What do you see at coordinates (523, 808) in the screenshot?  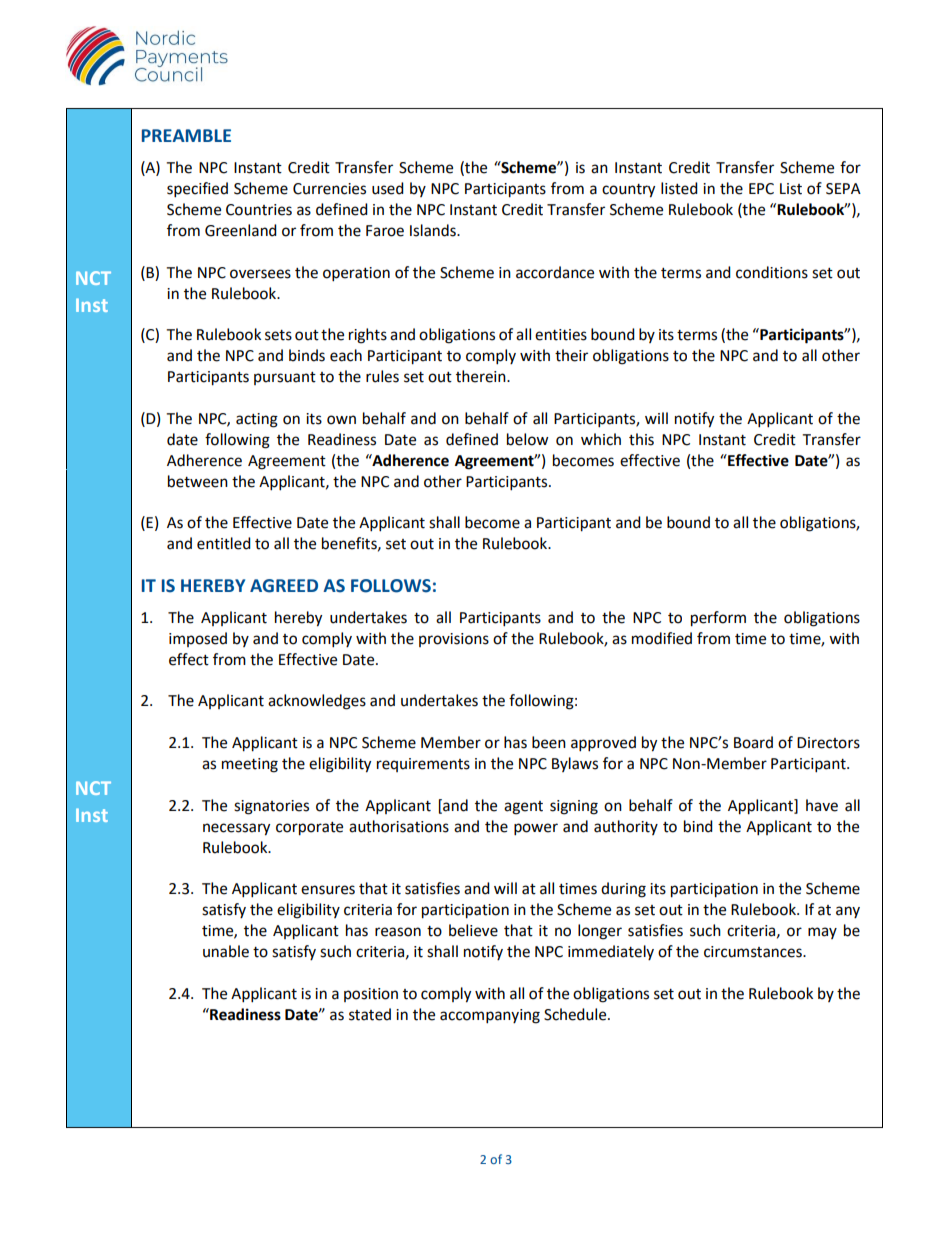 I see `agent` at bounding box center [523, 808].
